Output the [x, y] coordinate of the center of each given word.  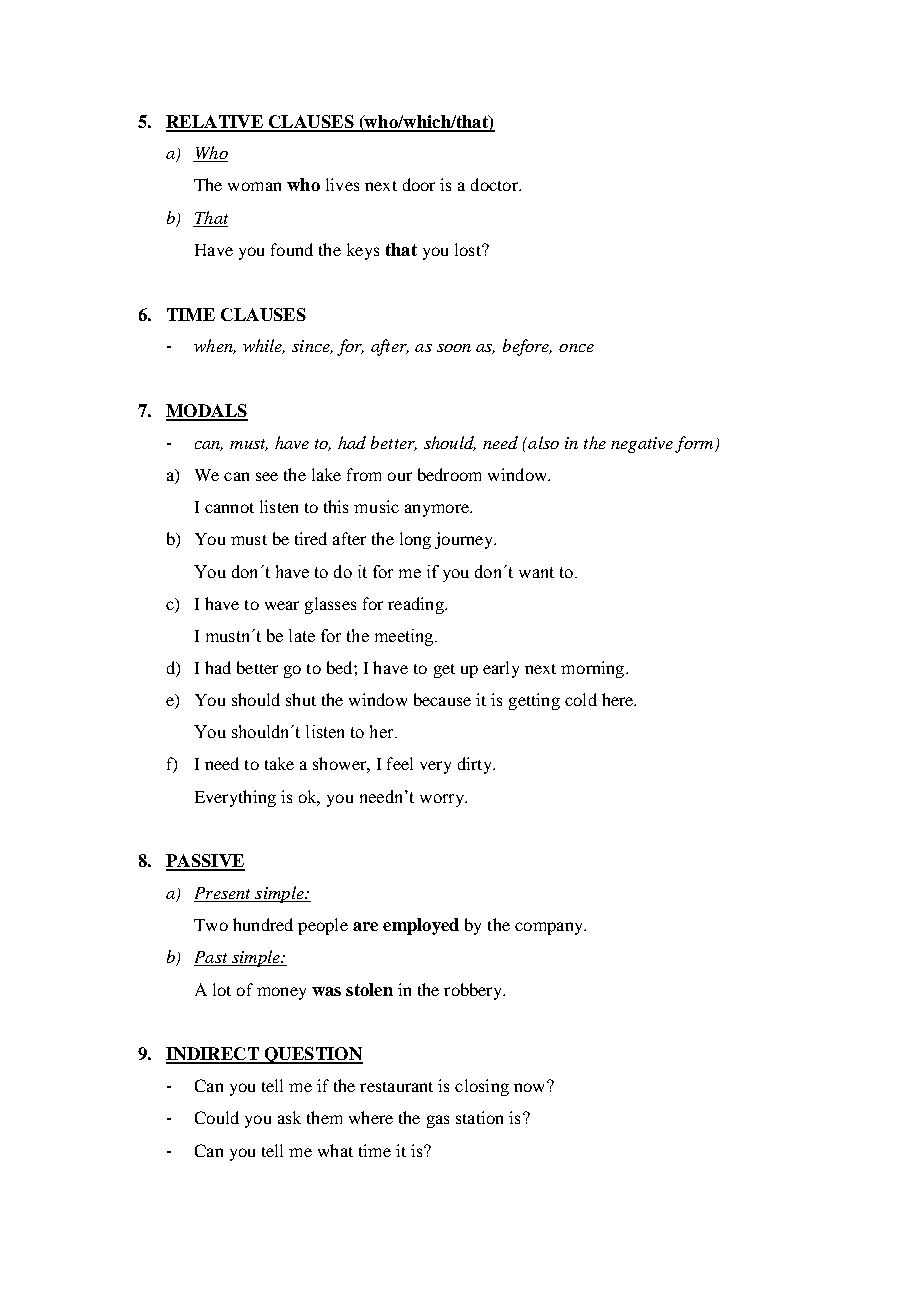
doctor [495, 184]
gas [438, 1121]
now [531, 1086]
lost [469, 249]
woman [254, 186]
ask [289, 1117]
